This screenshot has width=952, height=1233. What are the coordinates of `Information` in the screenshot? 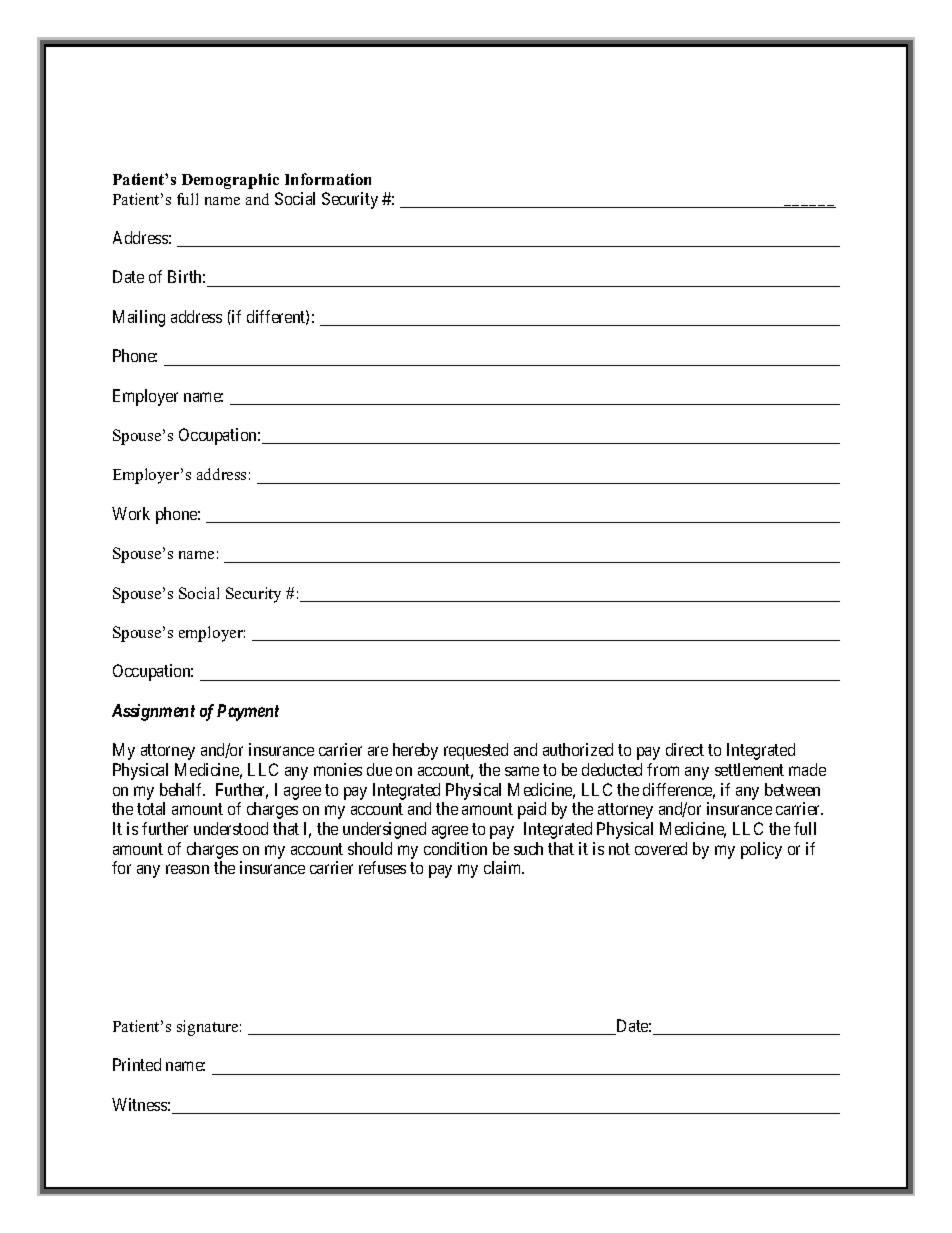 It's located at (328, 179).
